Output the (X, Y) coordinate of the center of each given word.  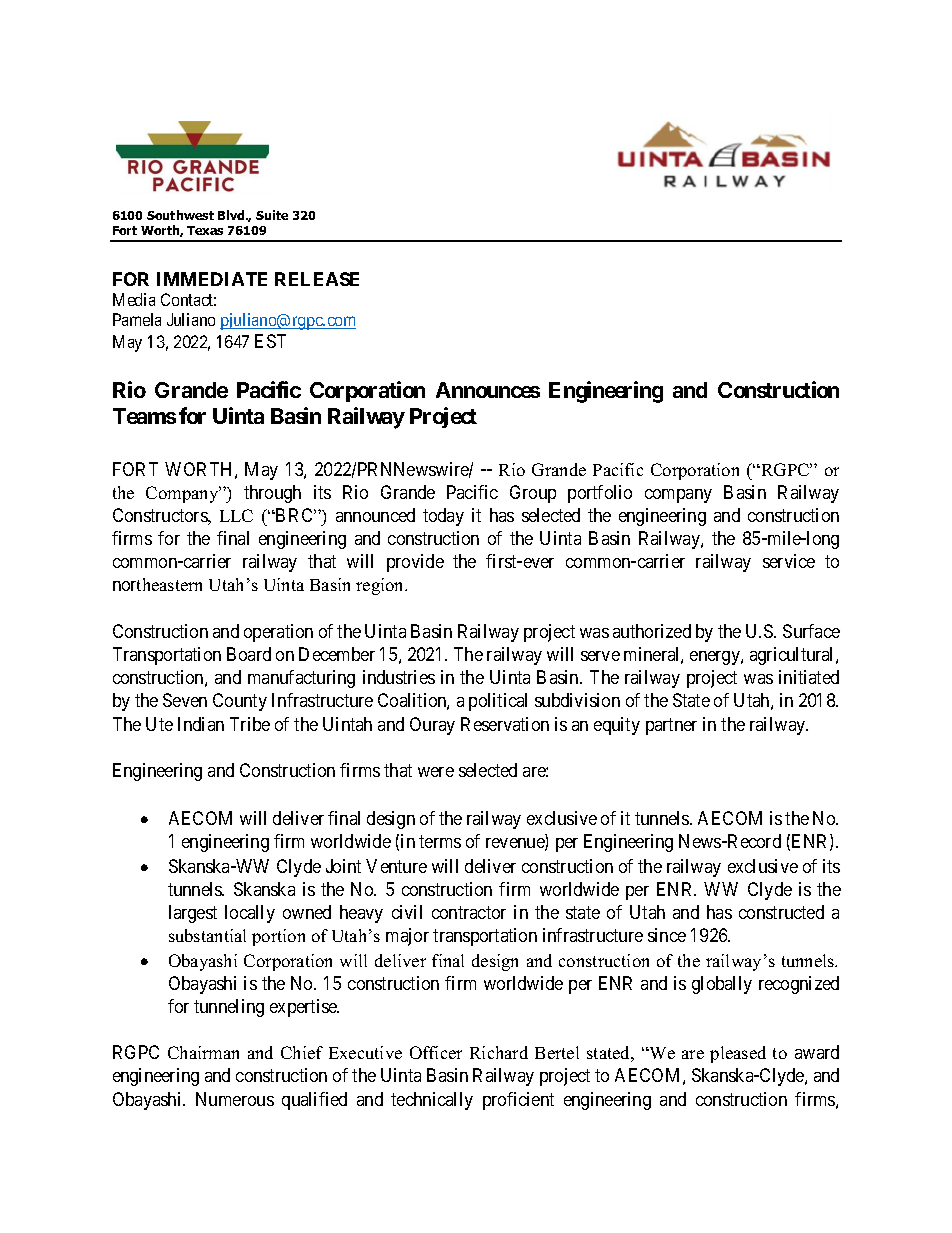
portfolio (600, 494)
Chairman (203, 1052)
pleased (738, 1054)
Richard (499, 1052)
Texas (205, 230)
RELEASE (317, 279)
